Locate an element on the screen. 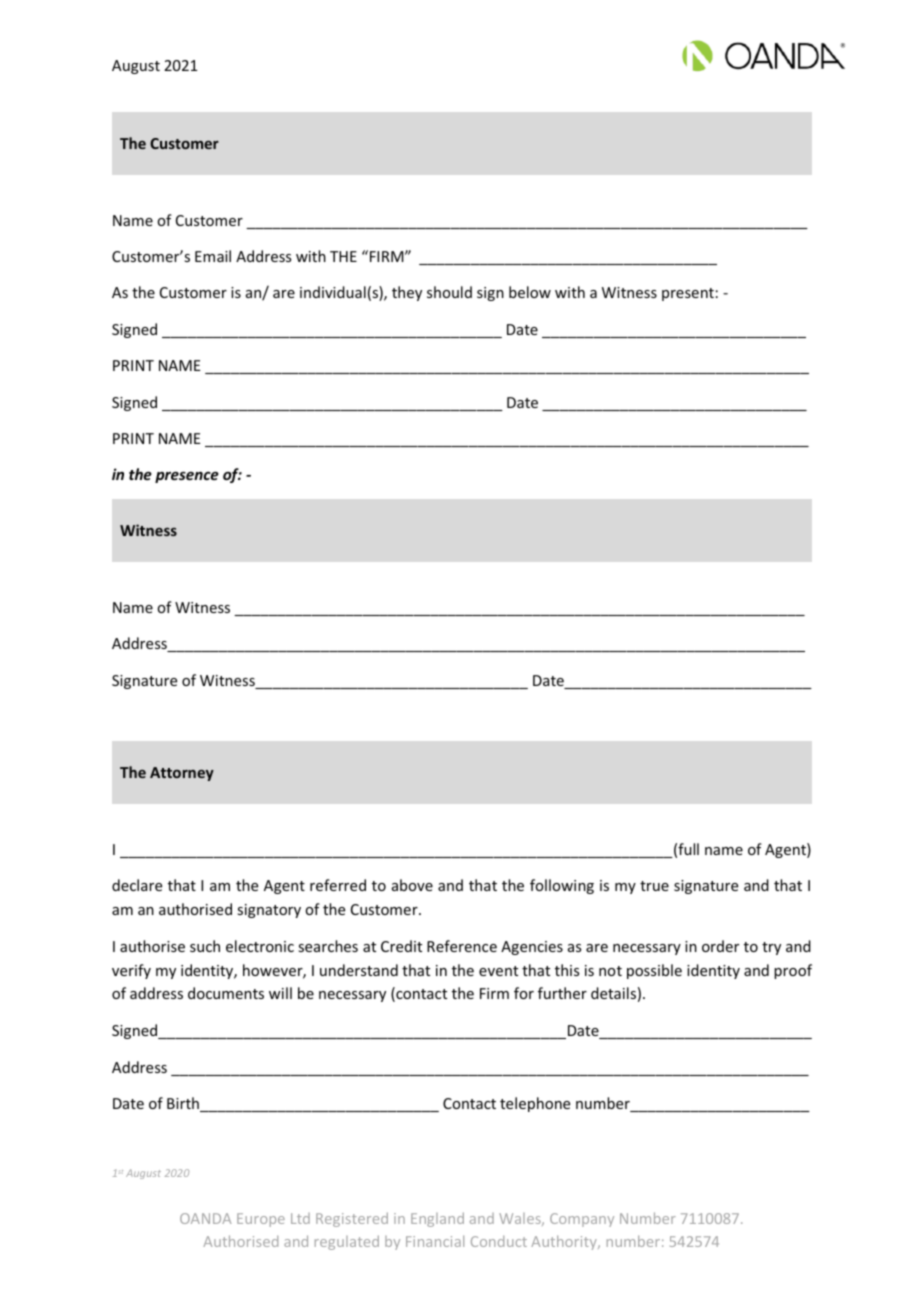  Email is located at coordinates (213, 256).
